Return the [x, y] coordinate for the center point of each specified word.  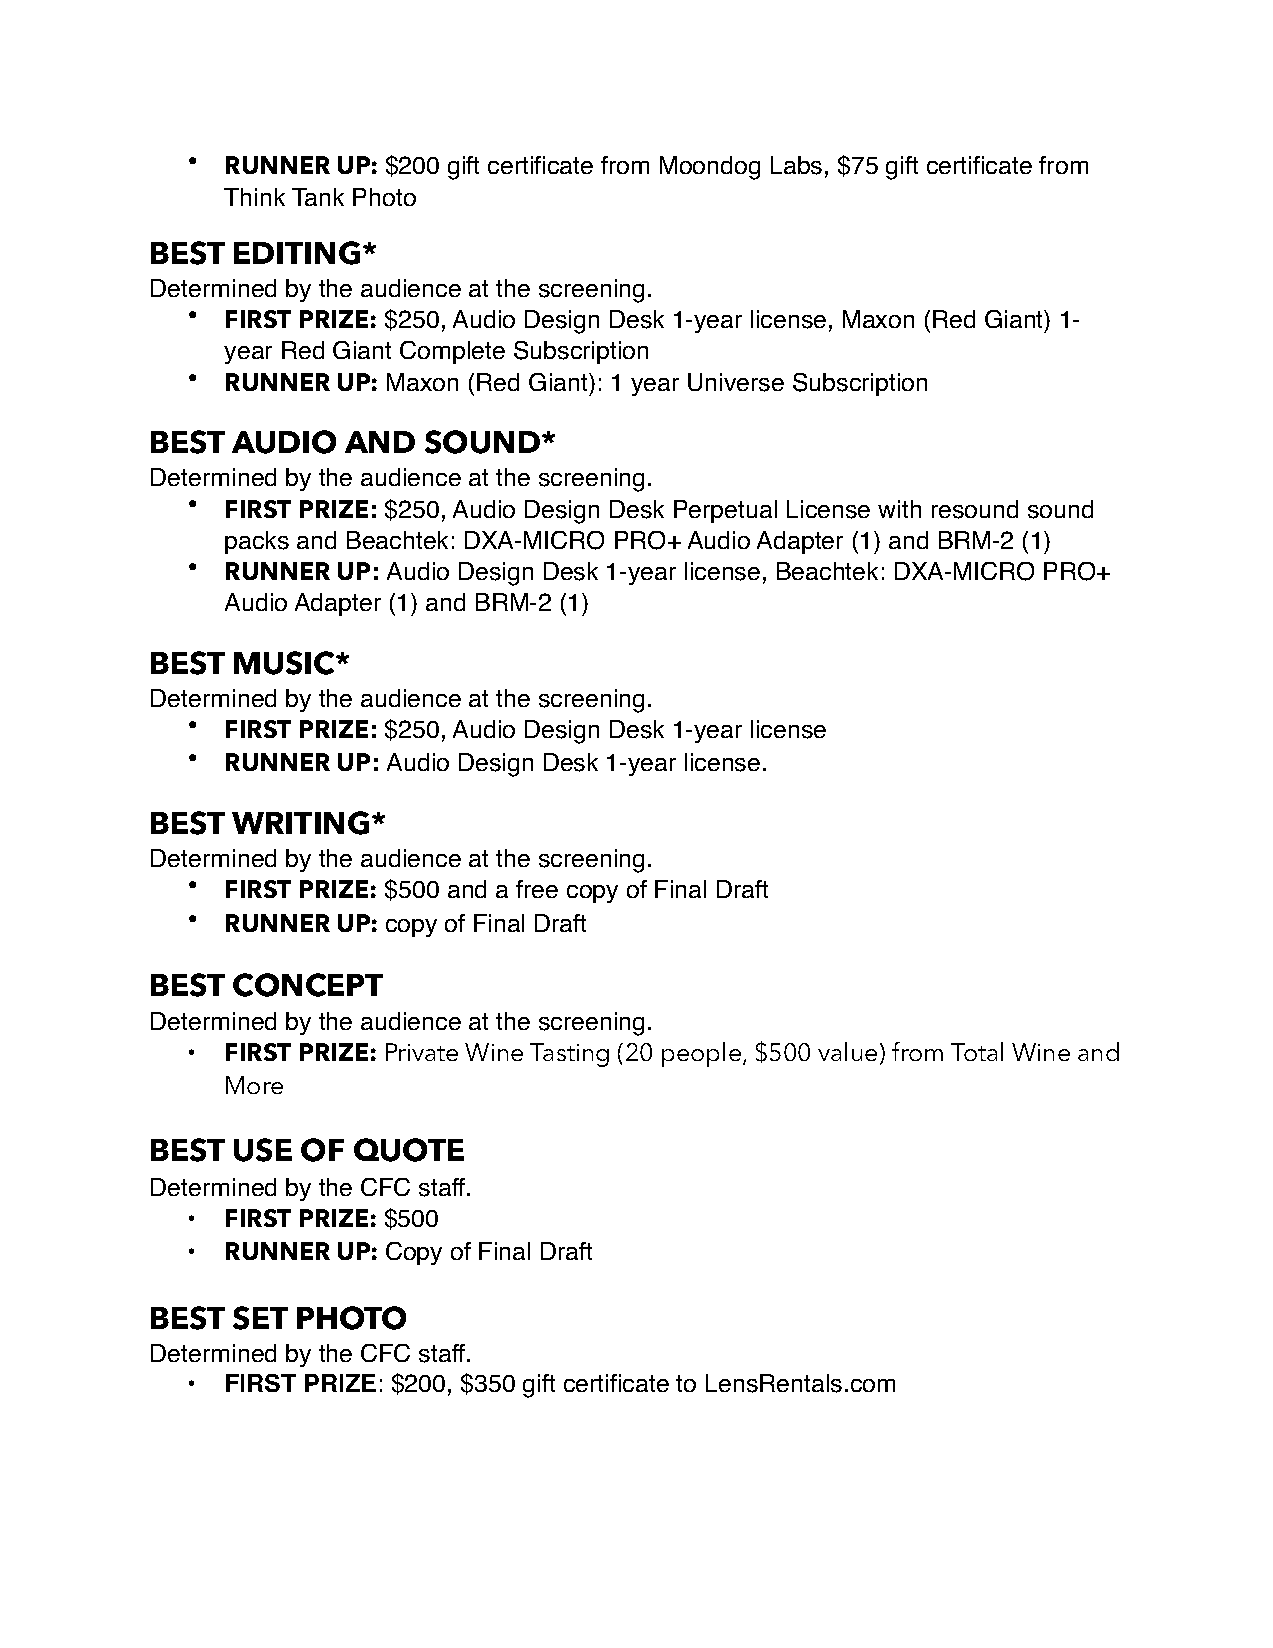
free [537, 889]
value [847, 1051]
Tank [318, 197]
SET [260, 1318]
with [899, 509]
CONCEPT [308, 985]
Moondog [710, 168]
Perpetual [725, 511]
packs [257, 542]
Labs [796, 165]
